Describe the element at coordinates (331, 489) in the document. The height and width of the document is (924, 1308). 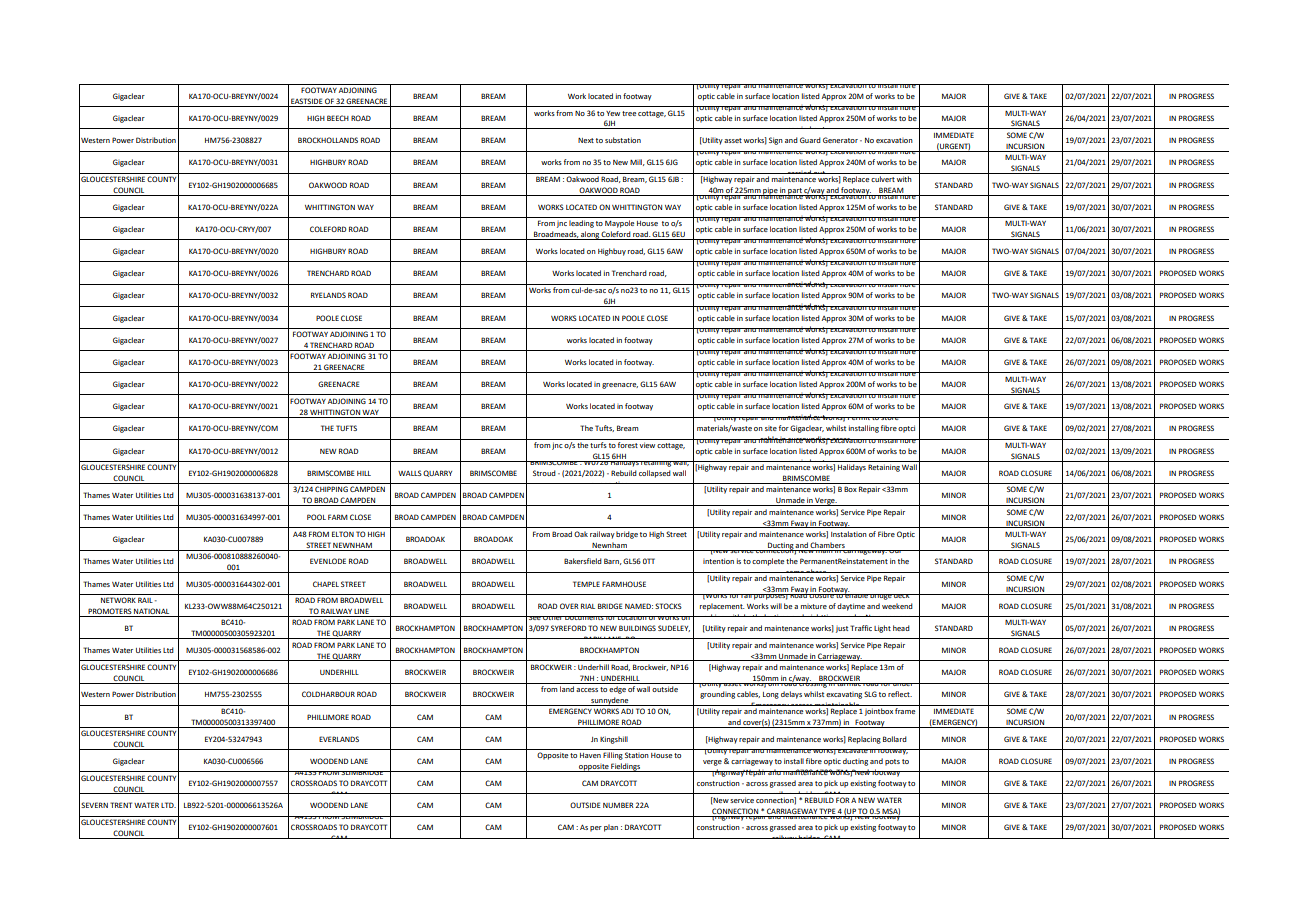
I see `CHIPPING` at that location.
